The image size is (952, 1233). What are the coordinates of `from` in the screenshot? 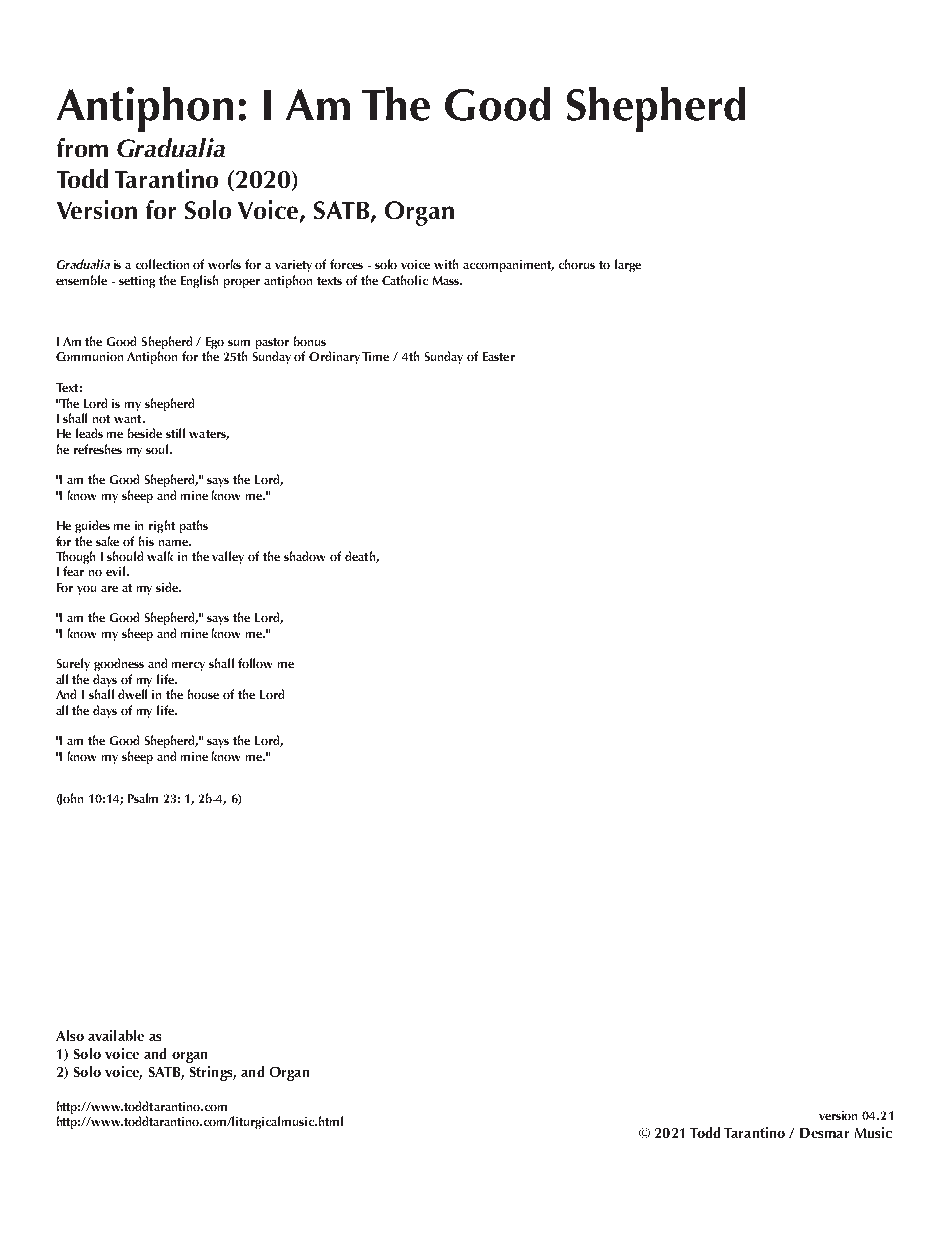 It's located at (82, 147).
